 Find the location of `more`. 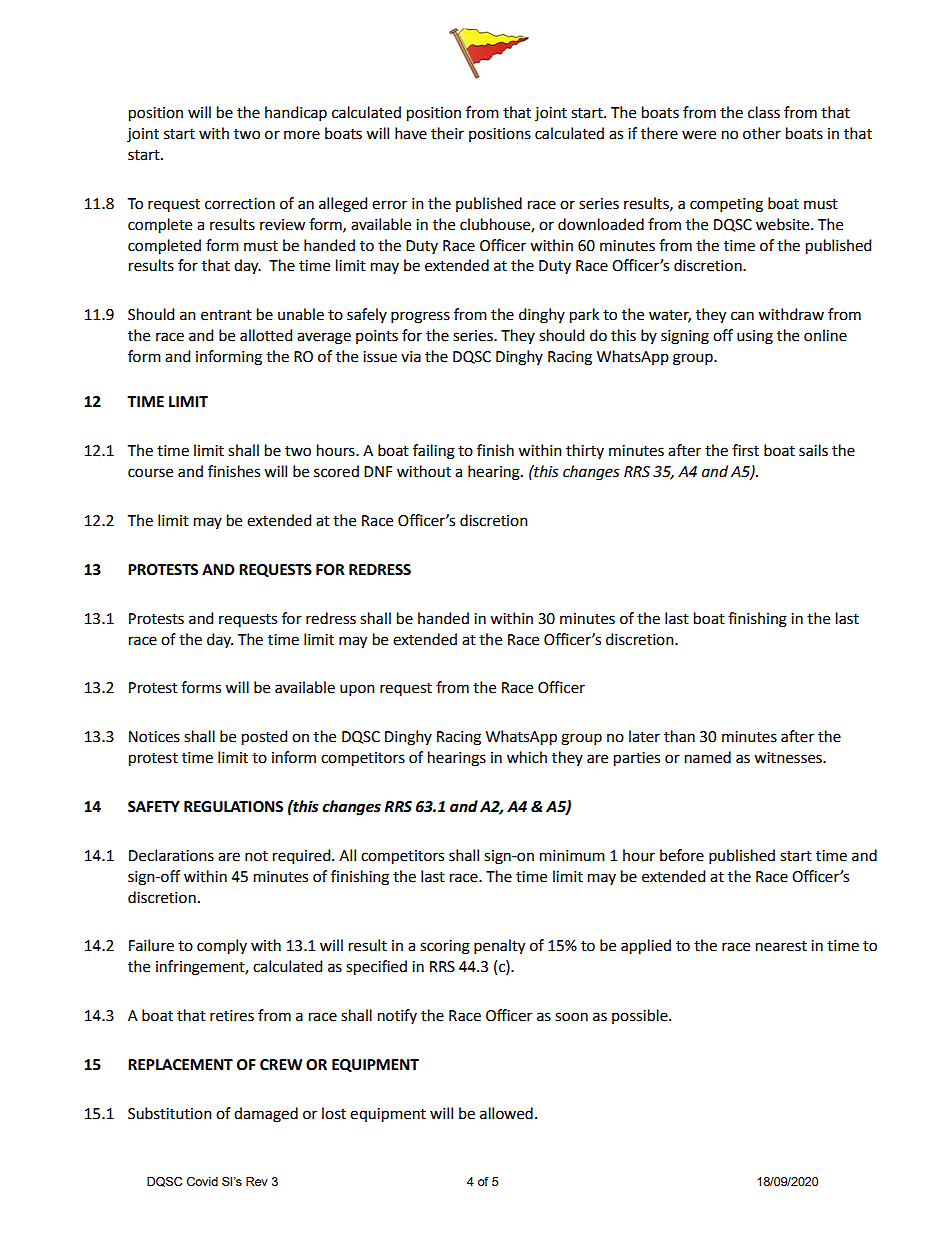

more is located at coordinates (302, 135).
